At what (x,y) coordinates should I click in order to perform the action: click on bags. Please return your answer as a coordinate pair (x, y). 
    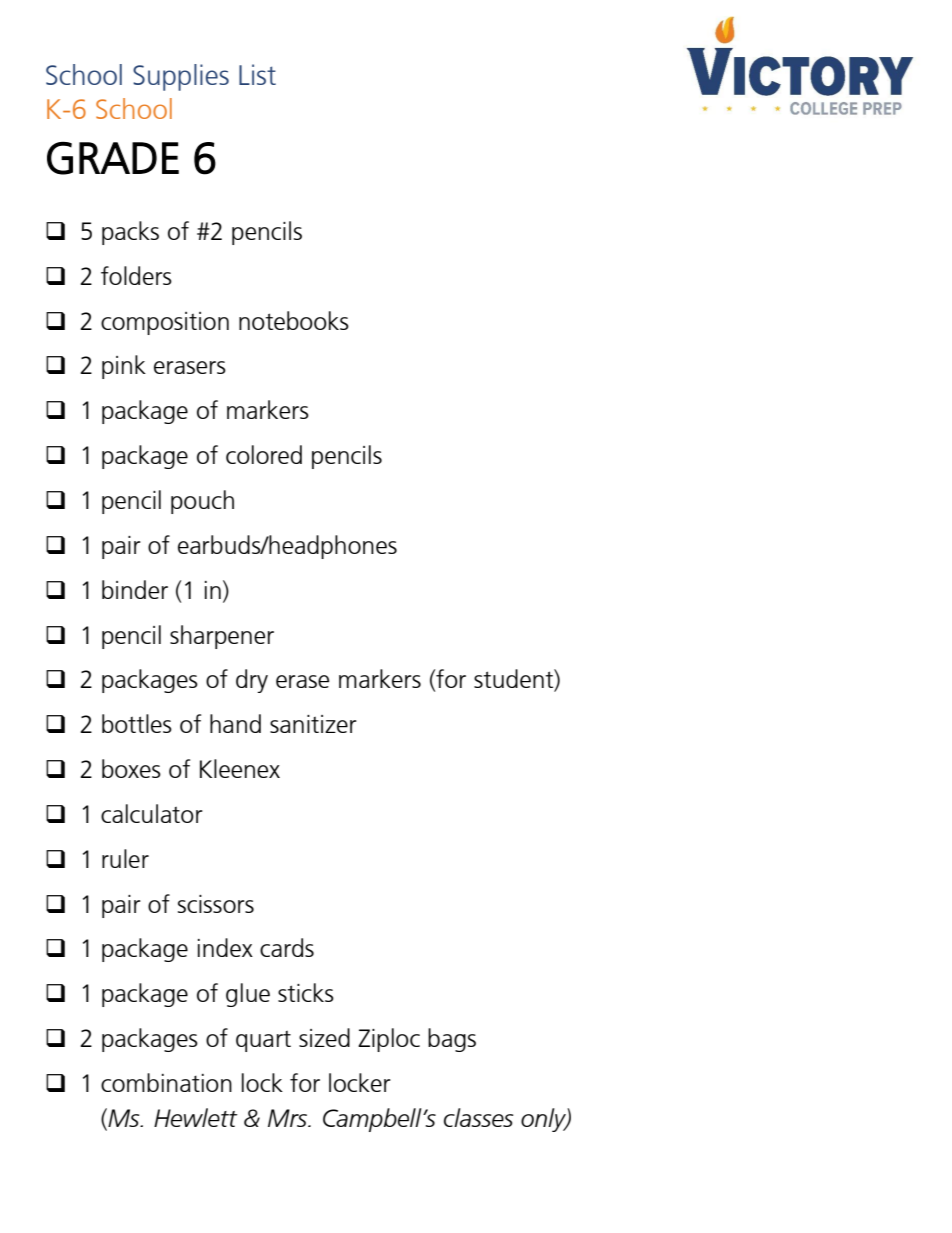
    Looking at the image, I should click on (452, 1040).
